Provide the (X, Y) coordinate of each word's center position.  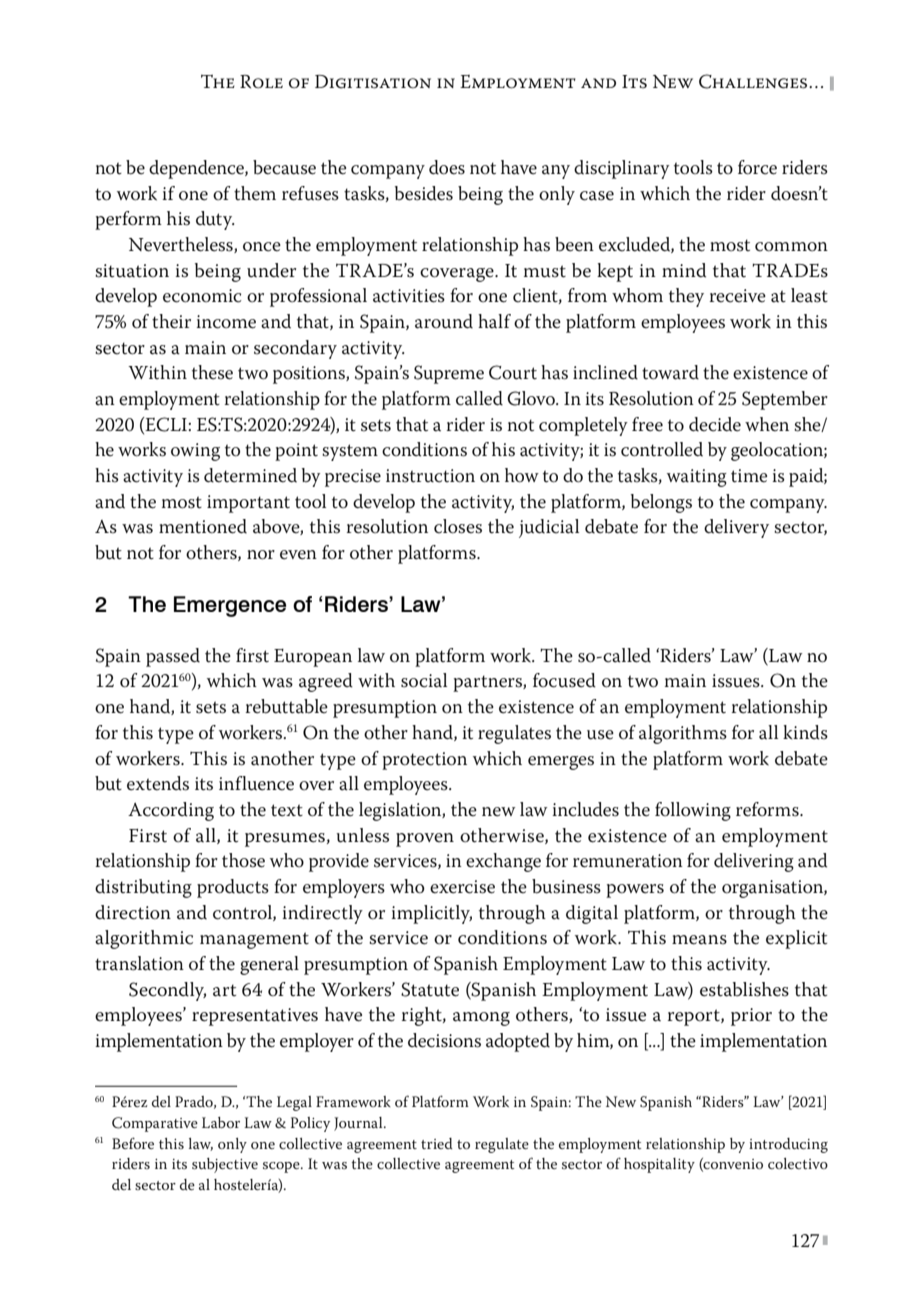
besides (424, 193)
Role (261, 82)
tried (437, 1143)
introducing (788, 1145)
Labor (221, 1122)
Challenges (754, 81)
